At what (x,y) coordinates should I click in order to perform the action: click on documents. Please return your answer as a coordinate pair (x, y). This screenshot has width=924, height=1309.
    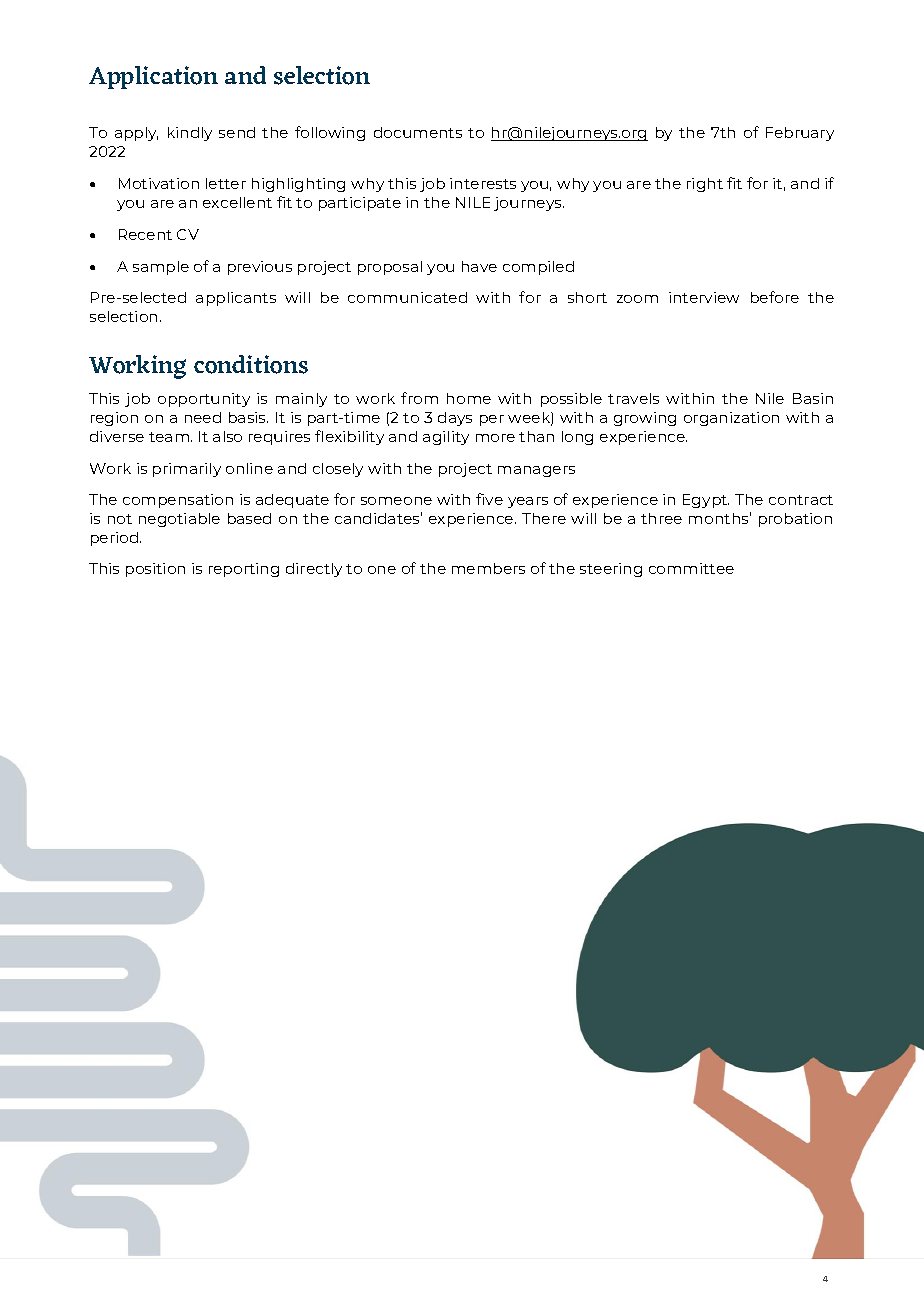
    Looking at the image, I should click on (418, 132).
